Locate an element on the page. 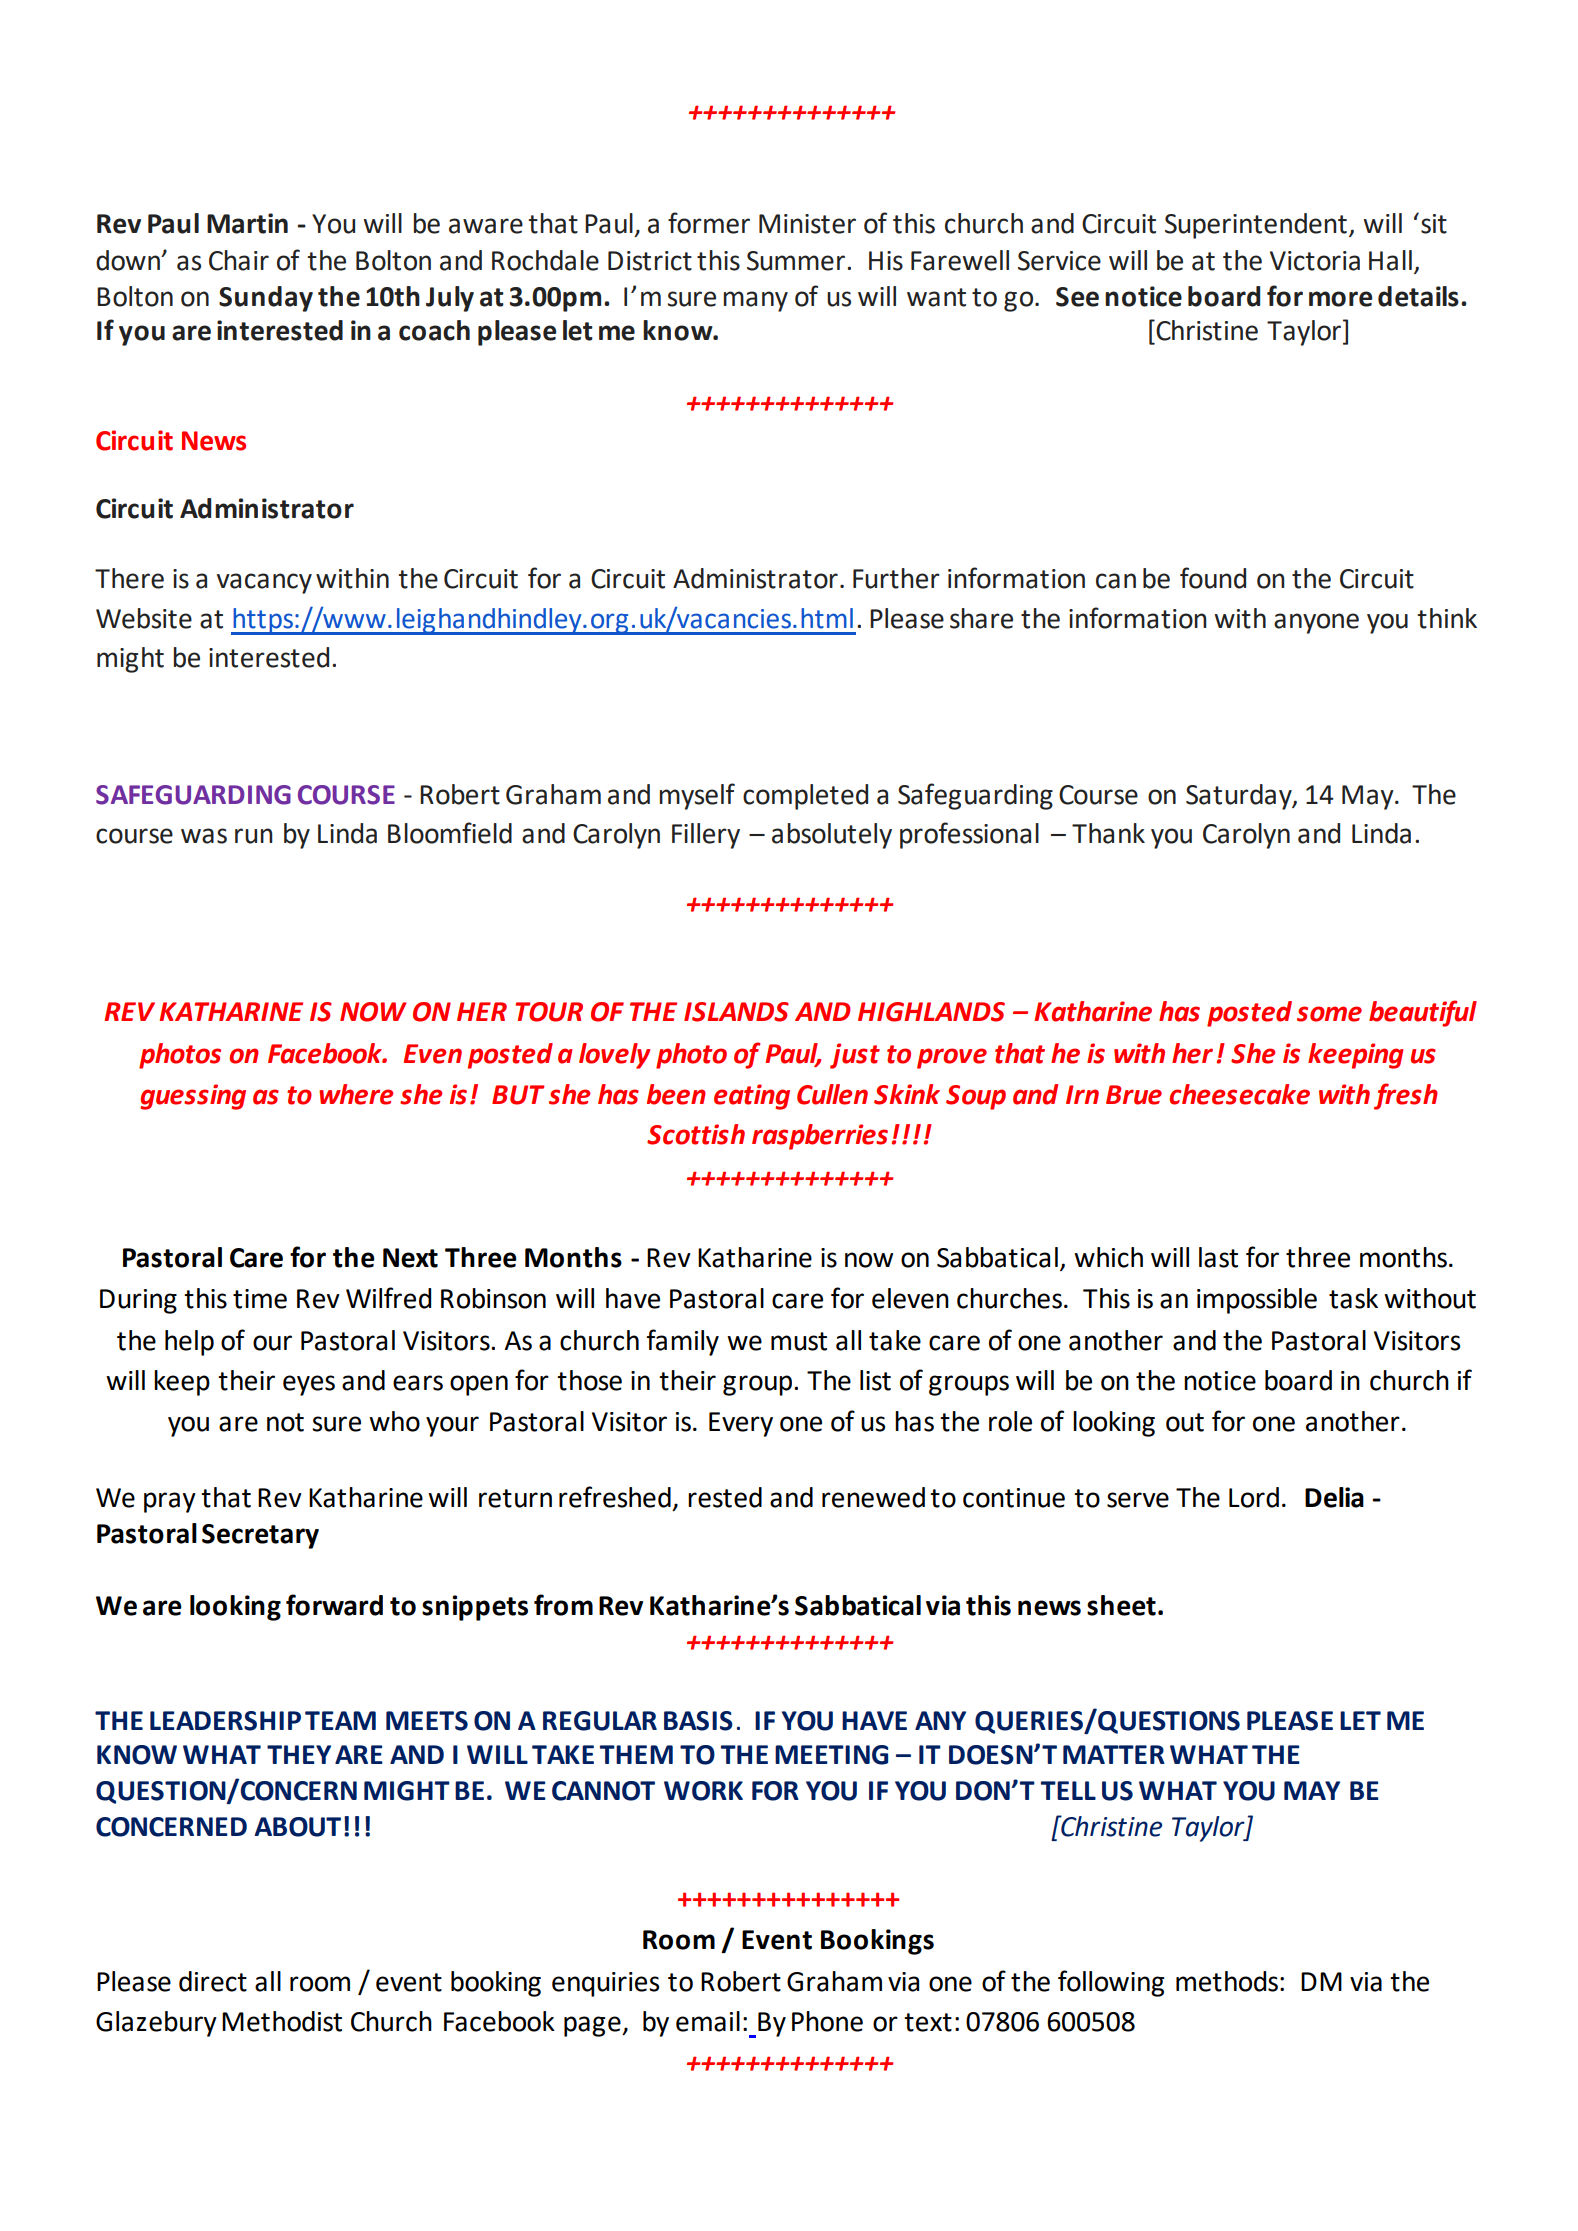 The width and height of the page is (1578, 2231). some is located at coordinates (1329, 1014).
